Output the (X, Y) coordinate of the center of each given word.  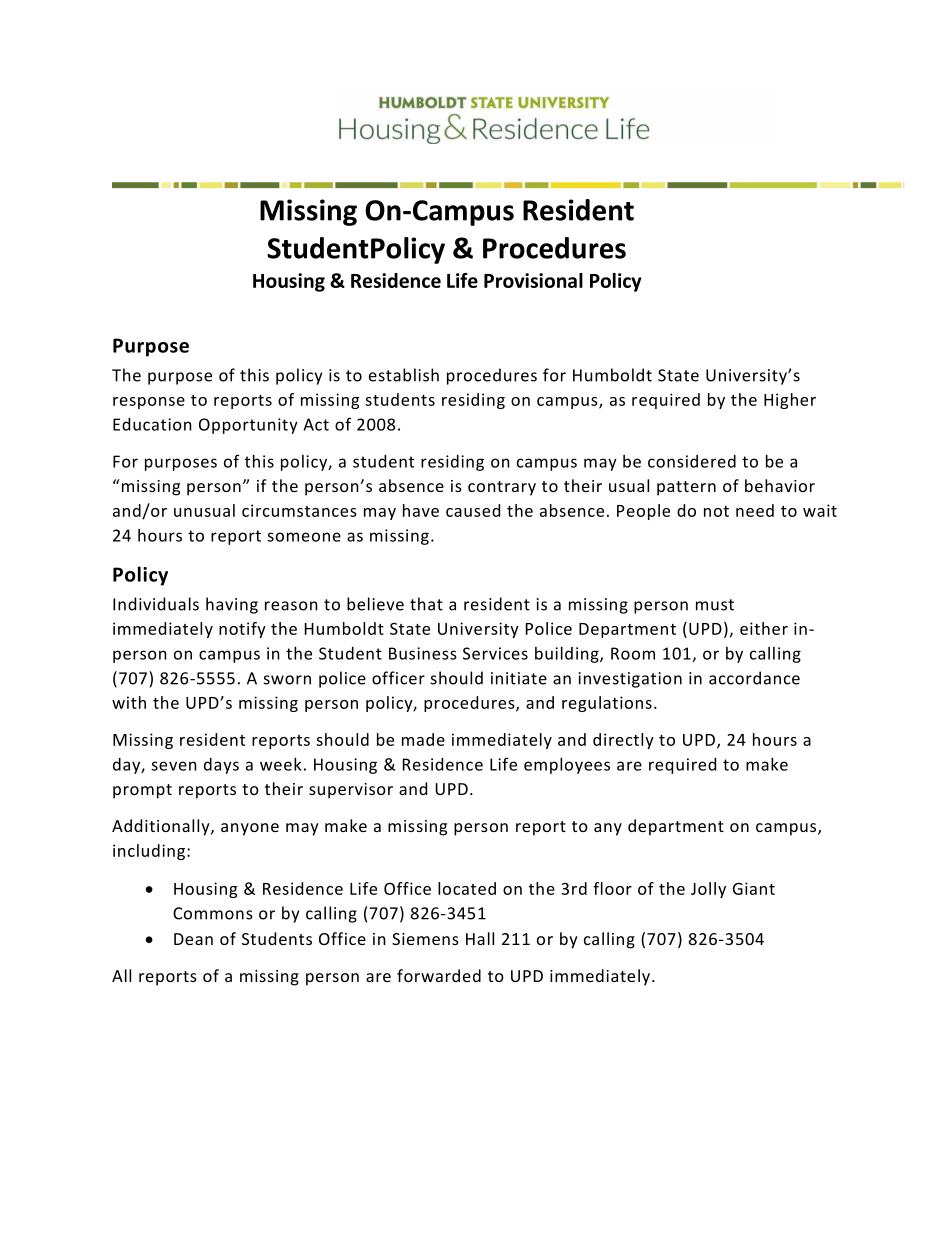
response (149, 403)
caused (473, 510)
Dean (193, 939)
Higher (790, 401)
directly (623, 741)
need (755, 510)
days (221, 766)
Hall (480, 938)
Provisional (533, 280)
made (423, 739)
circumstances (299, 510)
